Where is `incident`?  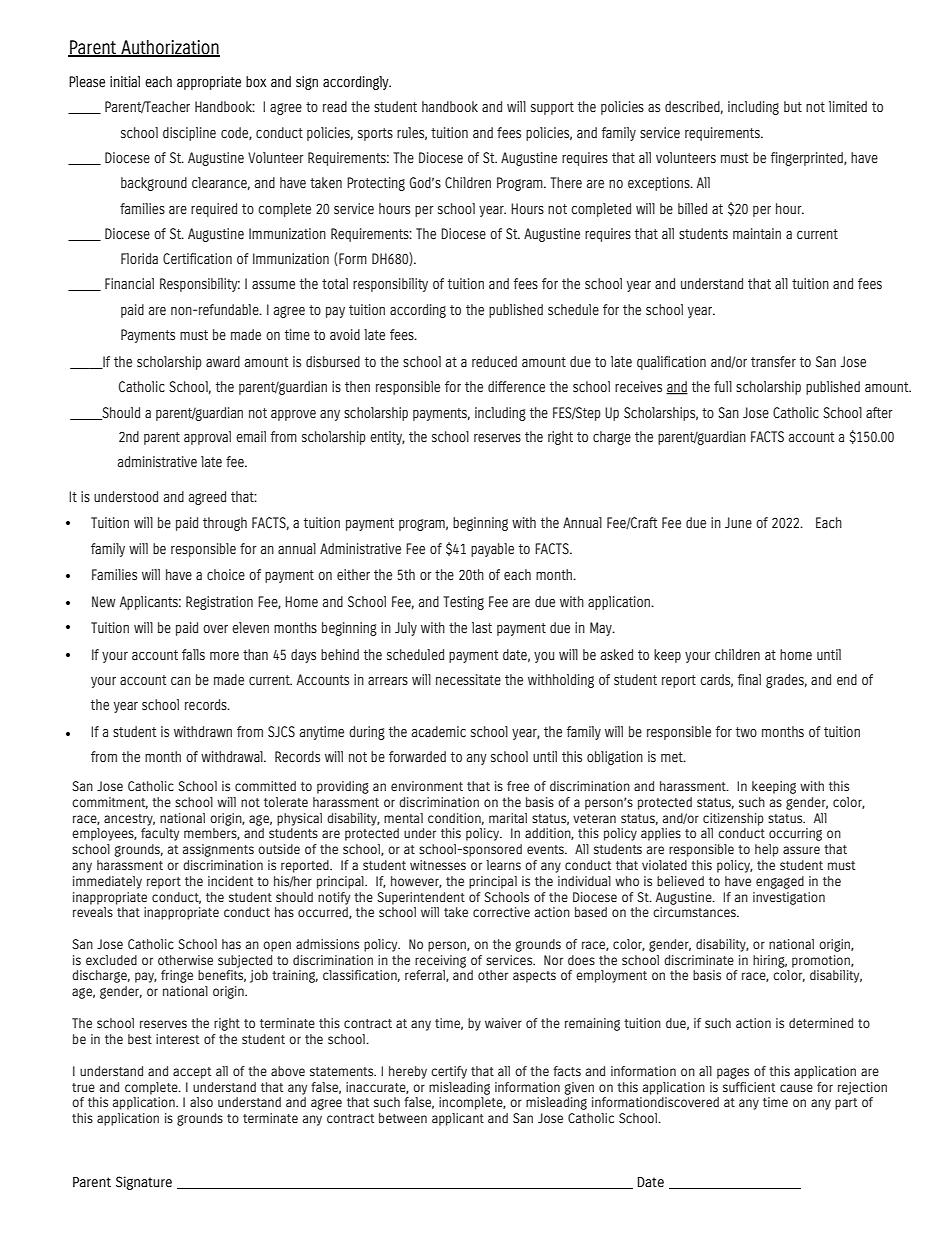 incident is located at coordinates (230, 881).
